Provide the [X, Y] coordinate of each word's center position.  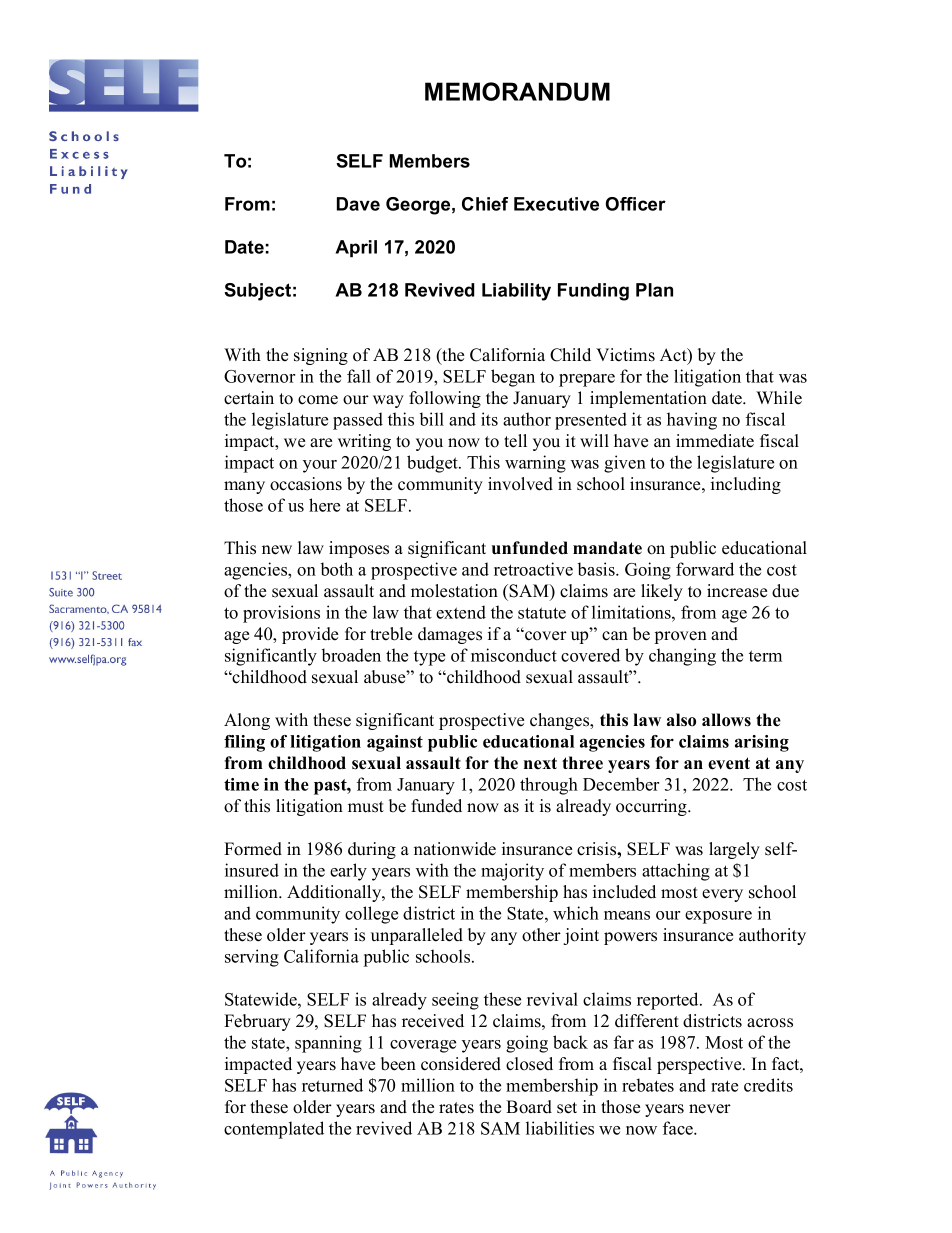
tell [515, 441]
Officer [636, 204]
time [241, 784]
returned [332, 1085]
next [540, 763]
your [320, 466]
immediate [715, 441]
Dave [358, 204]
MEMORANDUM [517, 91]
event [729, 763]
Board [529, 1107]
